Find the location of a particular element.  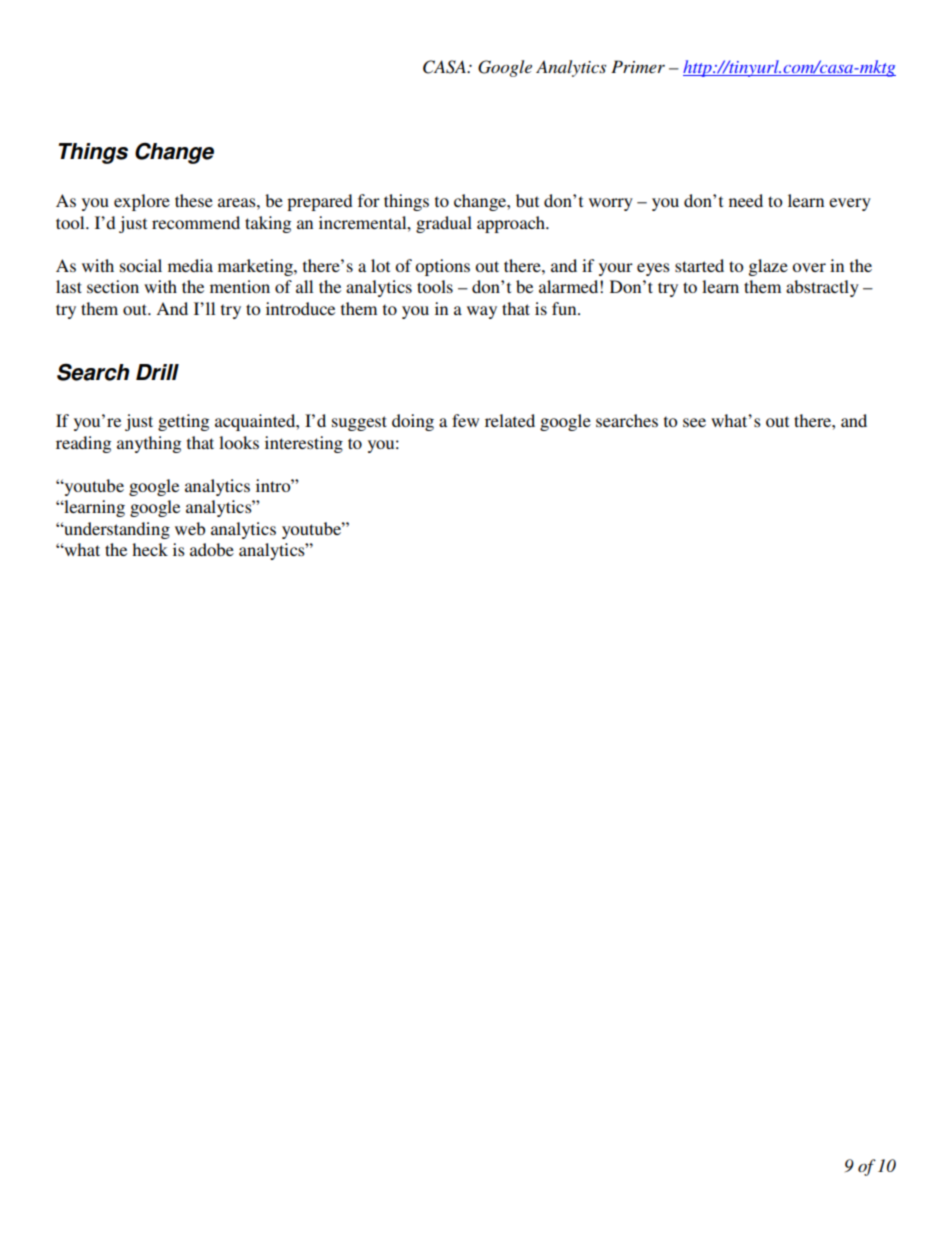

recommend is located at coordinates (196, 222).
